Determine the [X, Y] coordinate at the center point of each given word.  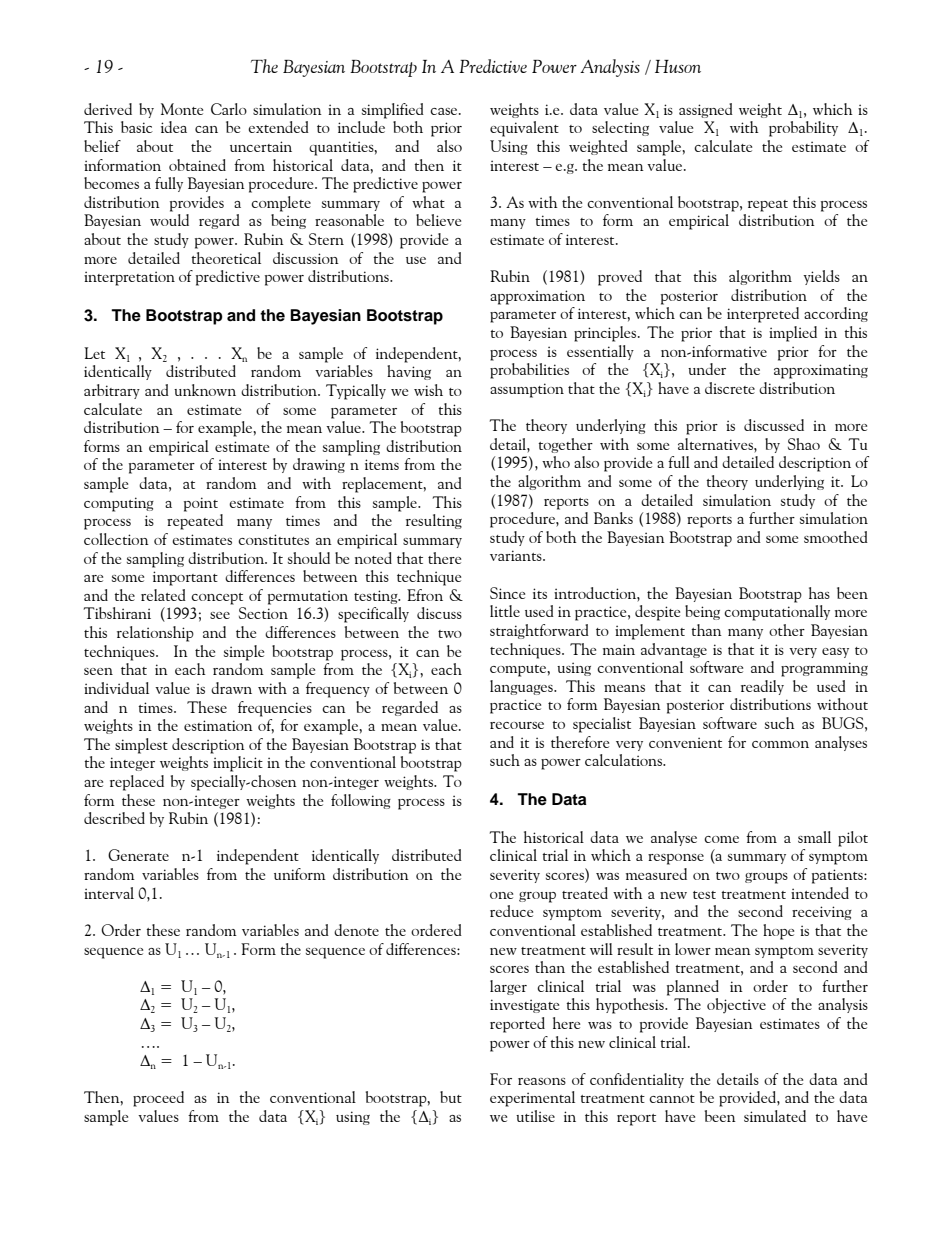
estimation [218, 725]
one [501, 895]
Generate [138, 855]
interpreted [763, 315]
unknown [205, 390]
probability [803, 129]
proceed [158, 1099]
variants [517, 555]
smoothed [836, 537]
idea [174, 127]
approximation [537, 297]
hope [778, 932]
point [201, 504]
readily [762, 687]
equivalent [524, 129]
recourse [517, 725]
